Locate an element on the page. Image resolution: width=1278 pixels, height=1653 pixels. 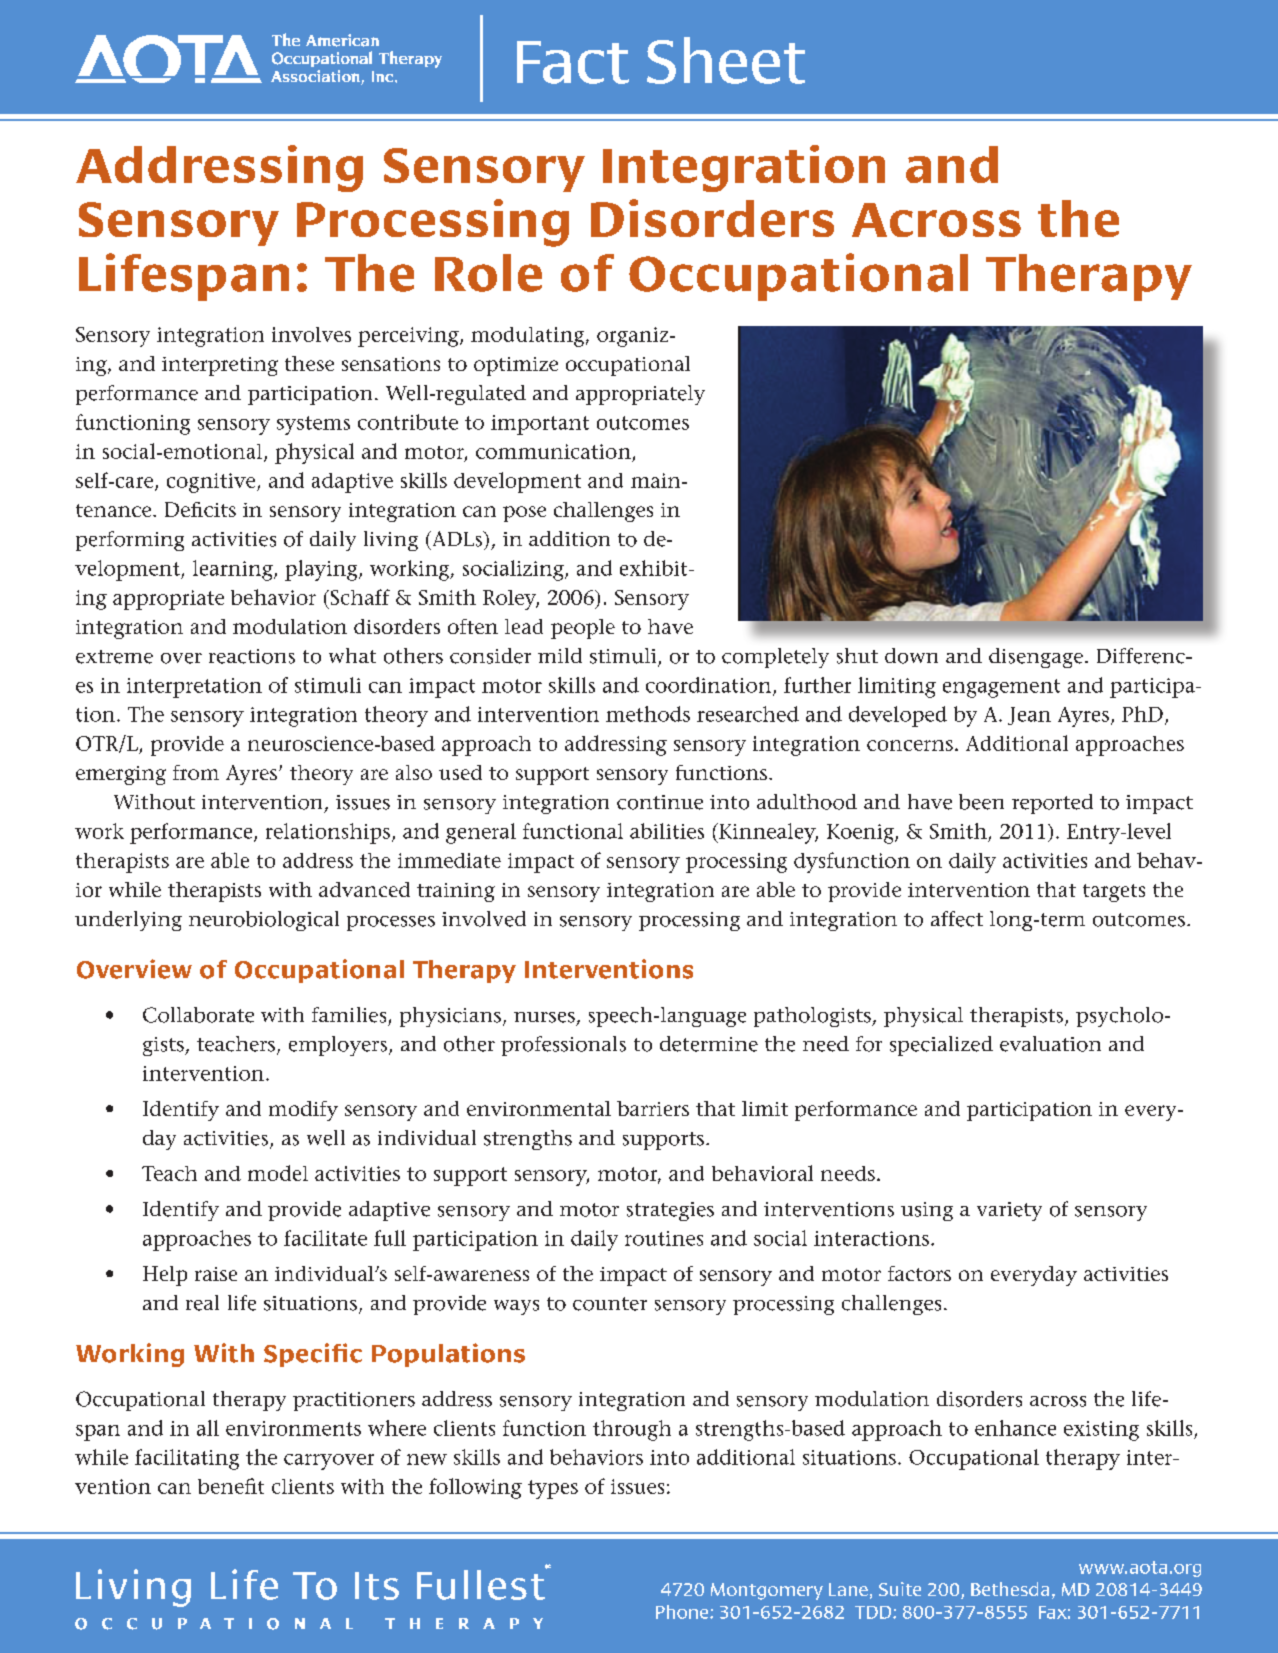
been is located at coordinates (981, 802).
